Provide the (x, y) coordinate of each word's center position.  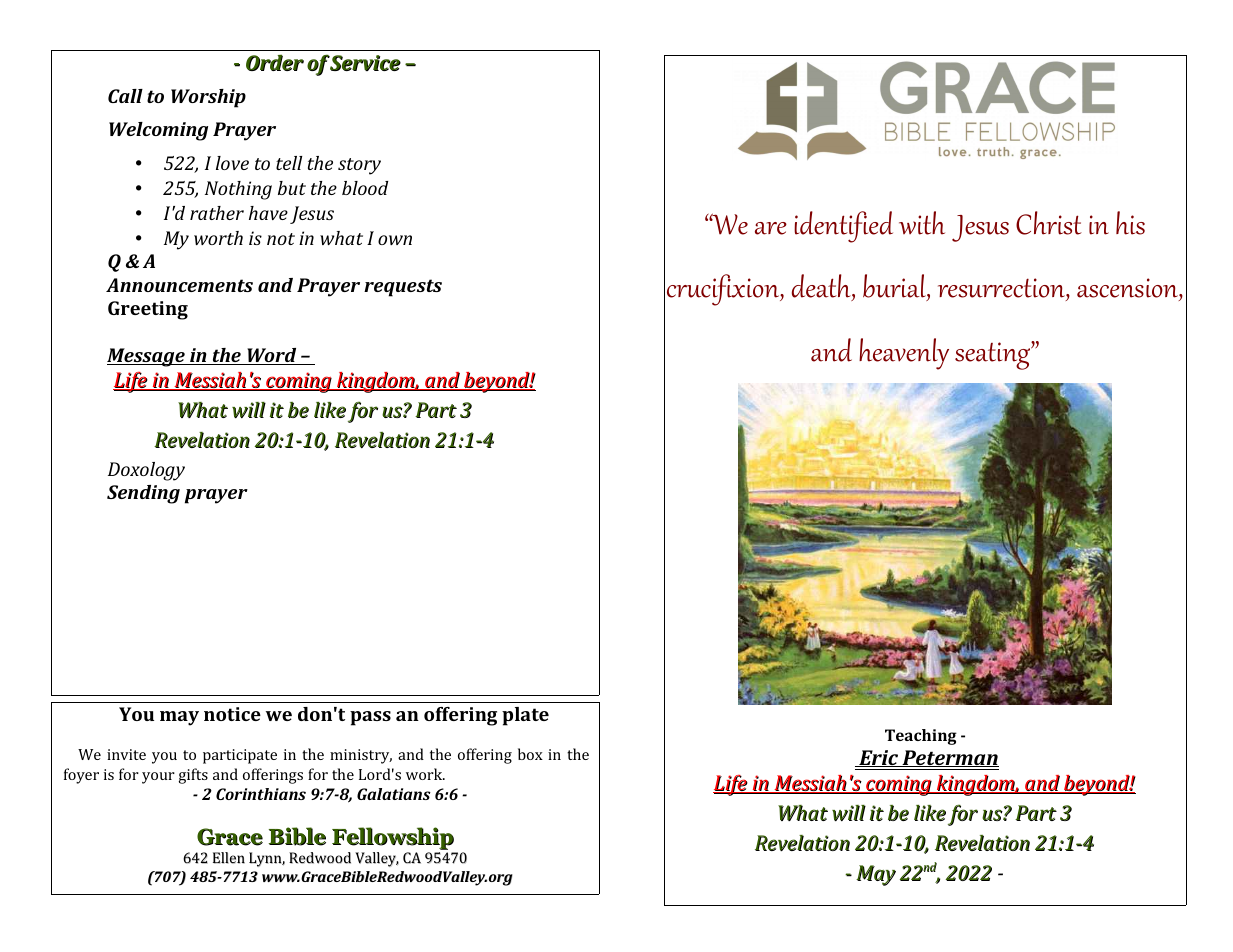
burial (895, 287)
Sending (143, 494)
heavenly (904, 354)
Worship (208, 98)
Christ (1049, 223)
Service (365, 63)
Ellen (229, 858)
